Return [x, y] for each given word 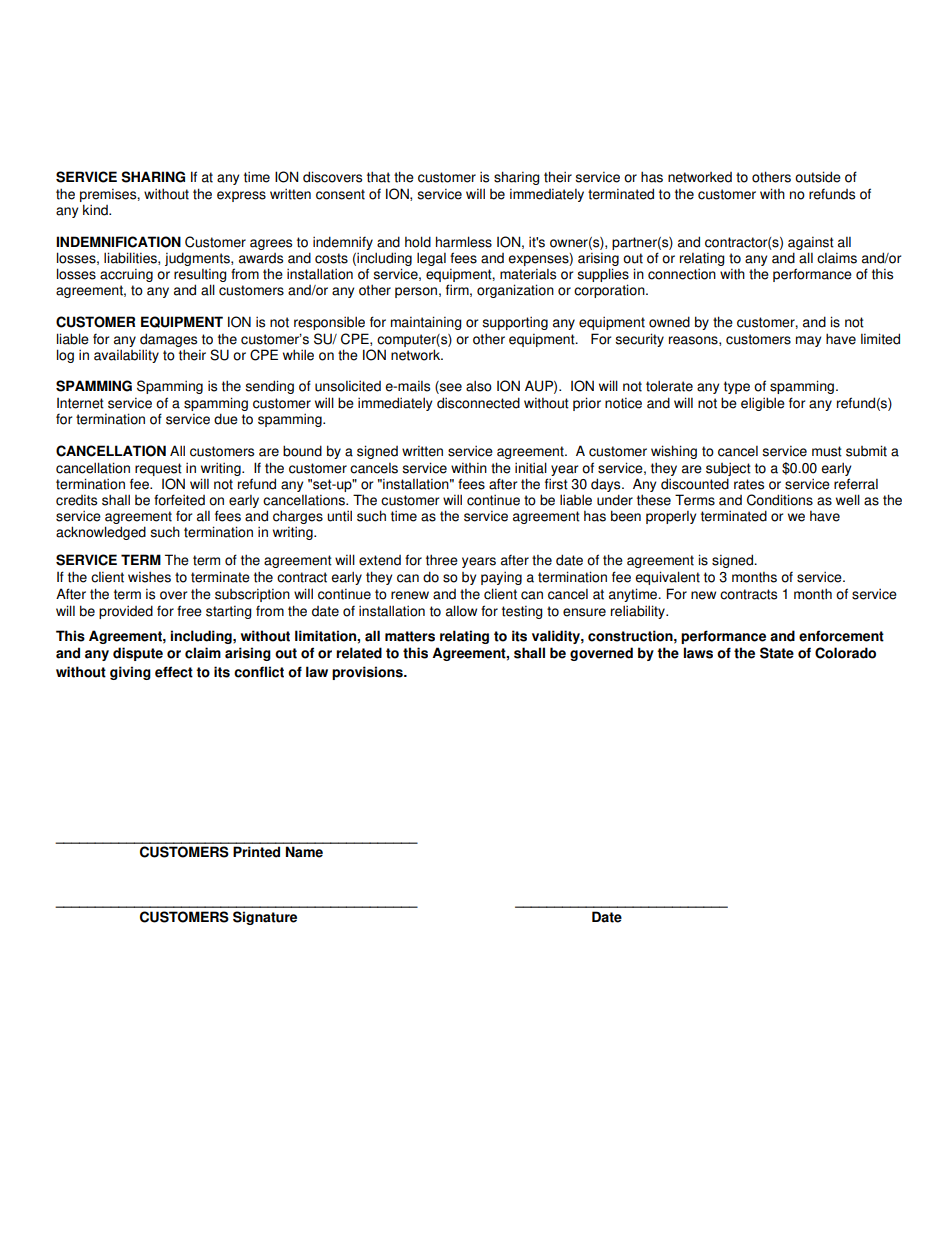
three [442, 560]
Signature [265, 918]
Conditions [780, 500]
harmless [464, 242]
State [777, 653]
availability [126, 356]
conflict [259, 672]
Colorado [845, 653]
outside [818, 177]
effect [174, 672]
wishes [149, 577]
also [479, 386]
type [737, 387]
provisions [368, 673]
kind [96, 210]
